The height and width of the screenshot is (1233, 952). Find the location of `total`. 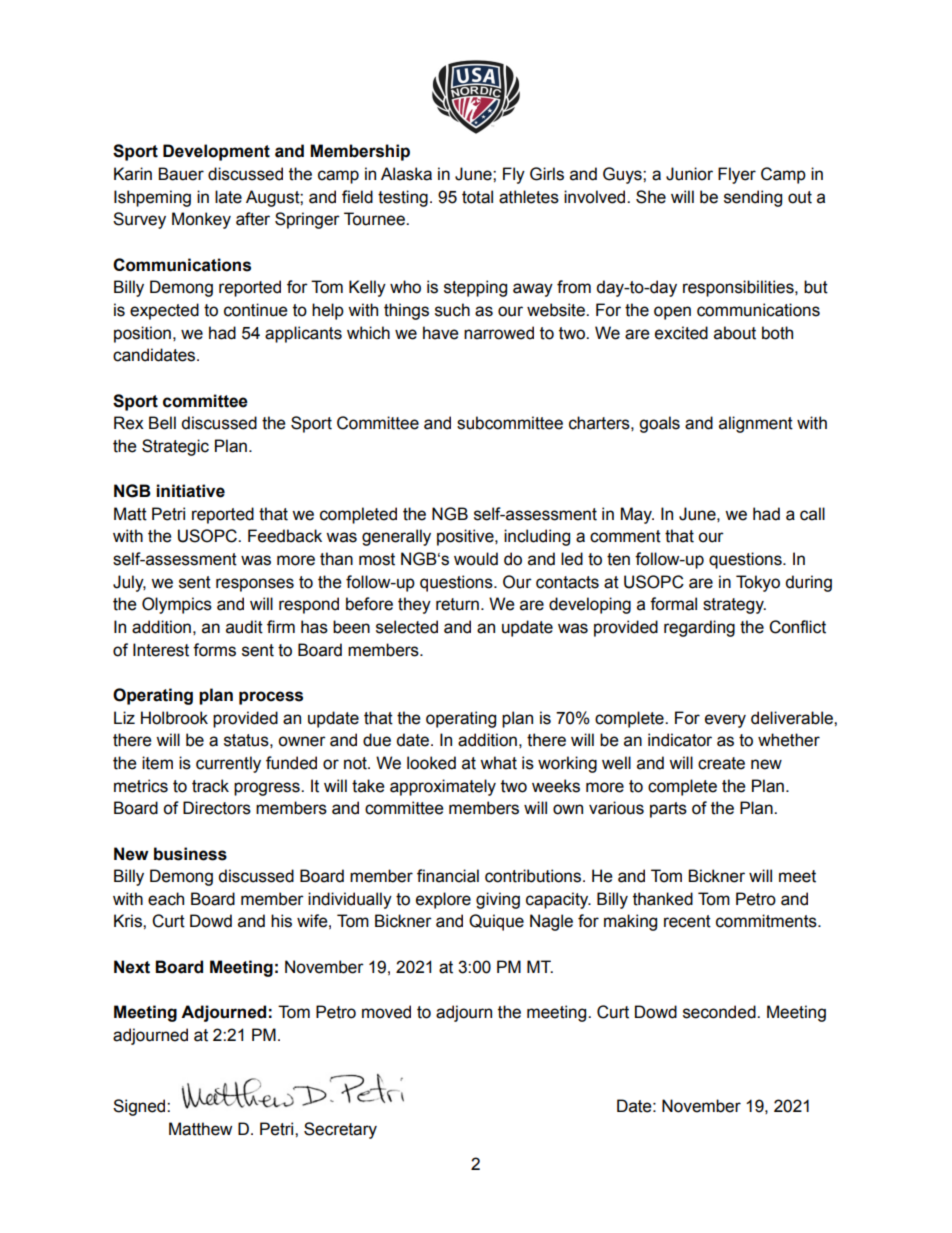

total is located at coordinates (477, 197).
